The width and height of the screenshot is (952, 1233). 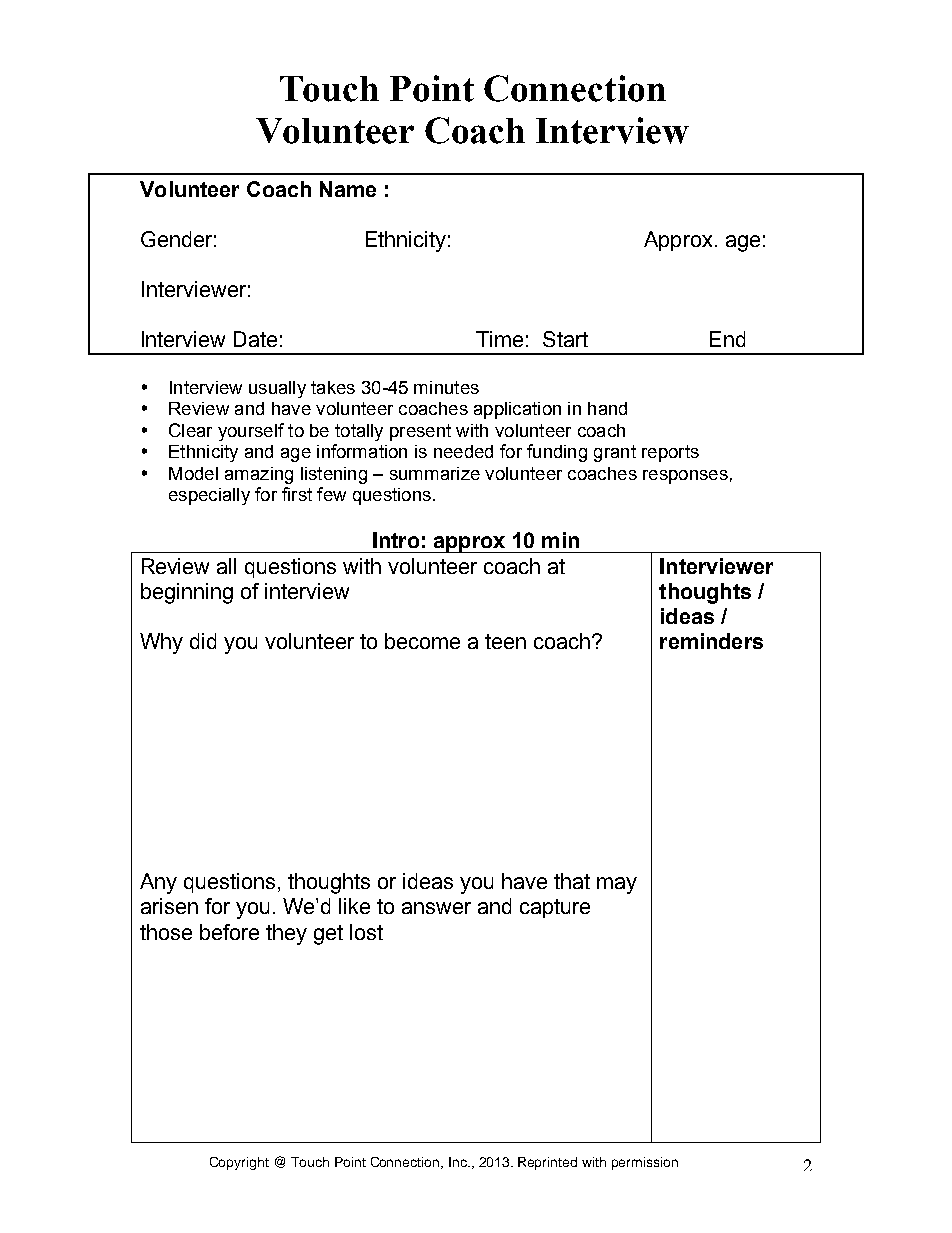 I want to click on Intro, so click(x=396, y=540).
